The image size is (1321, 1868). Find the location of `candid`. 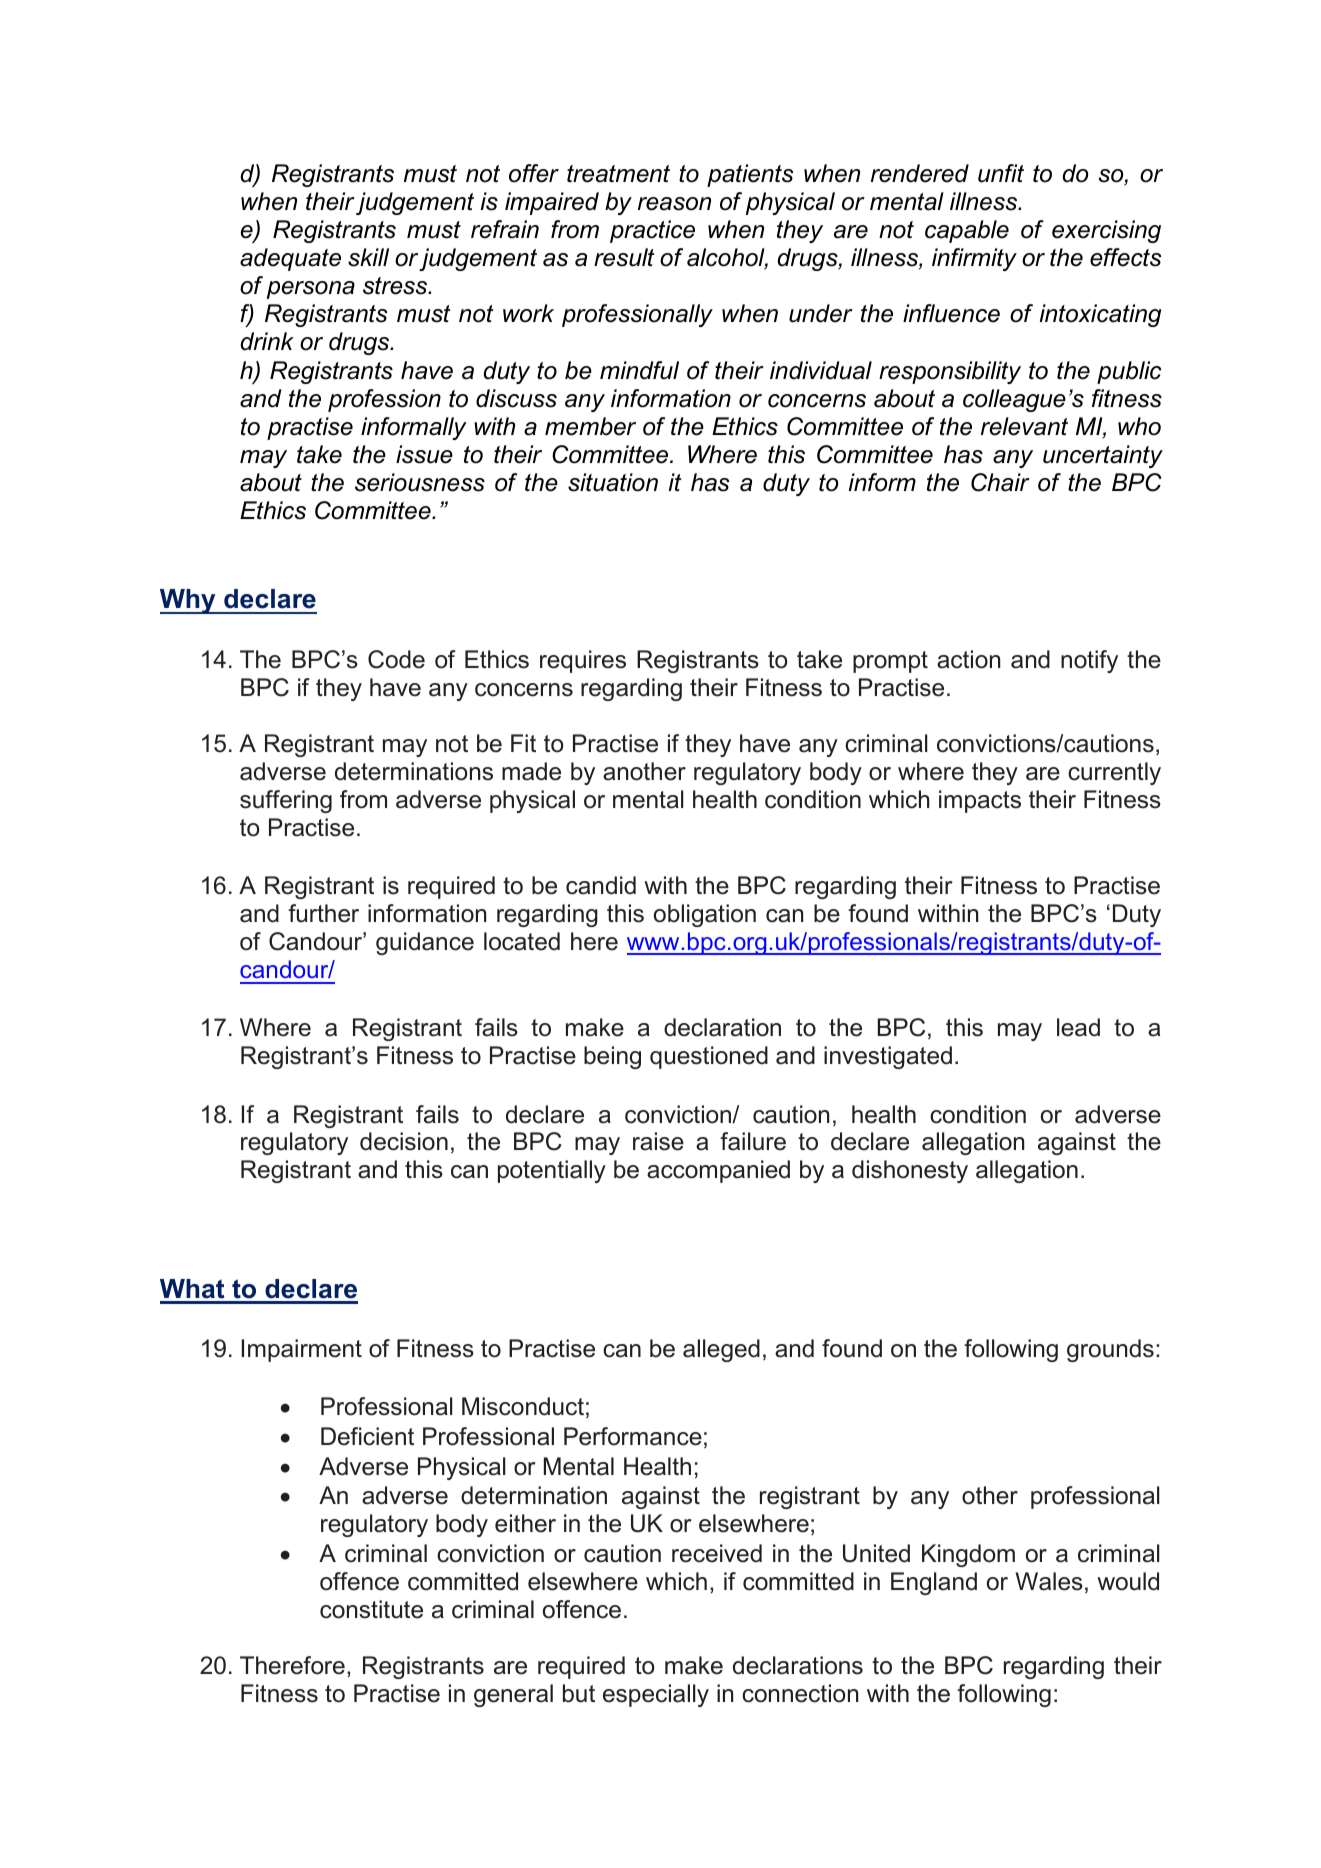

candid is located at coordinates (601, 885).
